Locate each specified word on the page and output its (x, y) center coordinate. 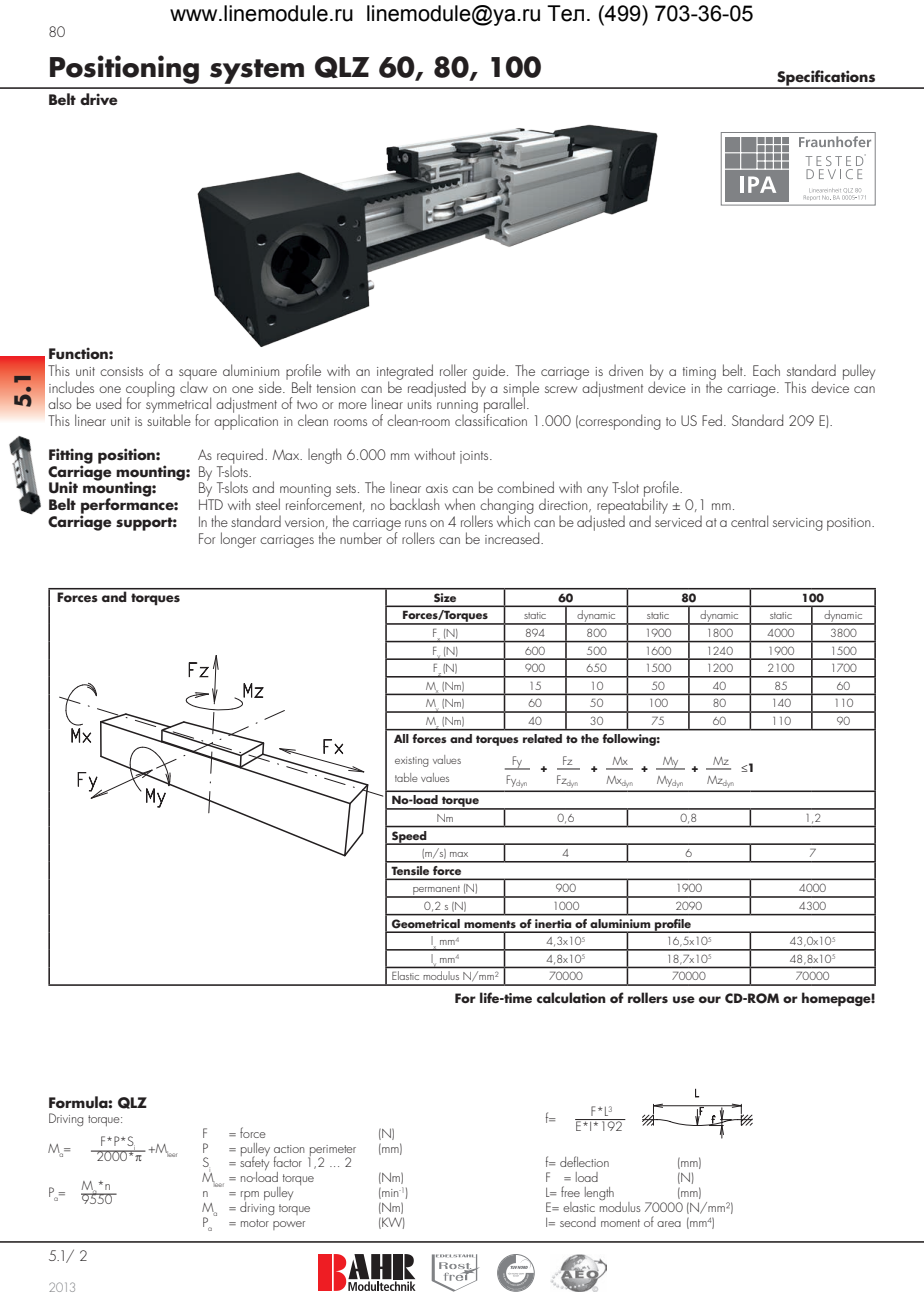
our (710, 999)
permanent (436, 891)
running (457, 408)
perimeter (332, 1151)
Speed (409, 838)
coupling (150, 390)
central (749, 521)
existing (412, 762)
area (669, 1224)
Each (766, 370)
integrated (405, 373)
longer (238, 540)
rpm (250, 1197)
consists (121, 371)
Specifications (826, 79)
